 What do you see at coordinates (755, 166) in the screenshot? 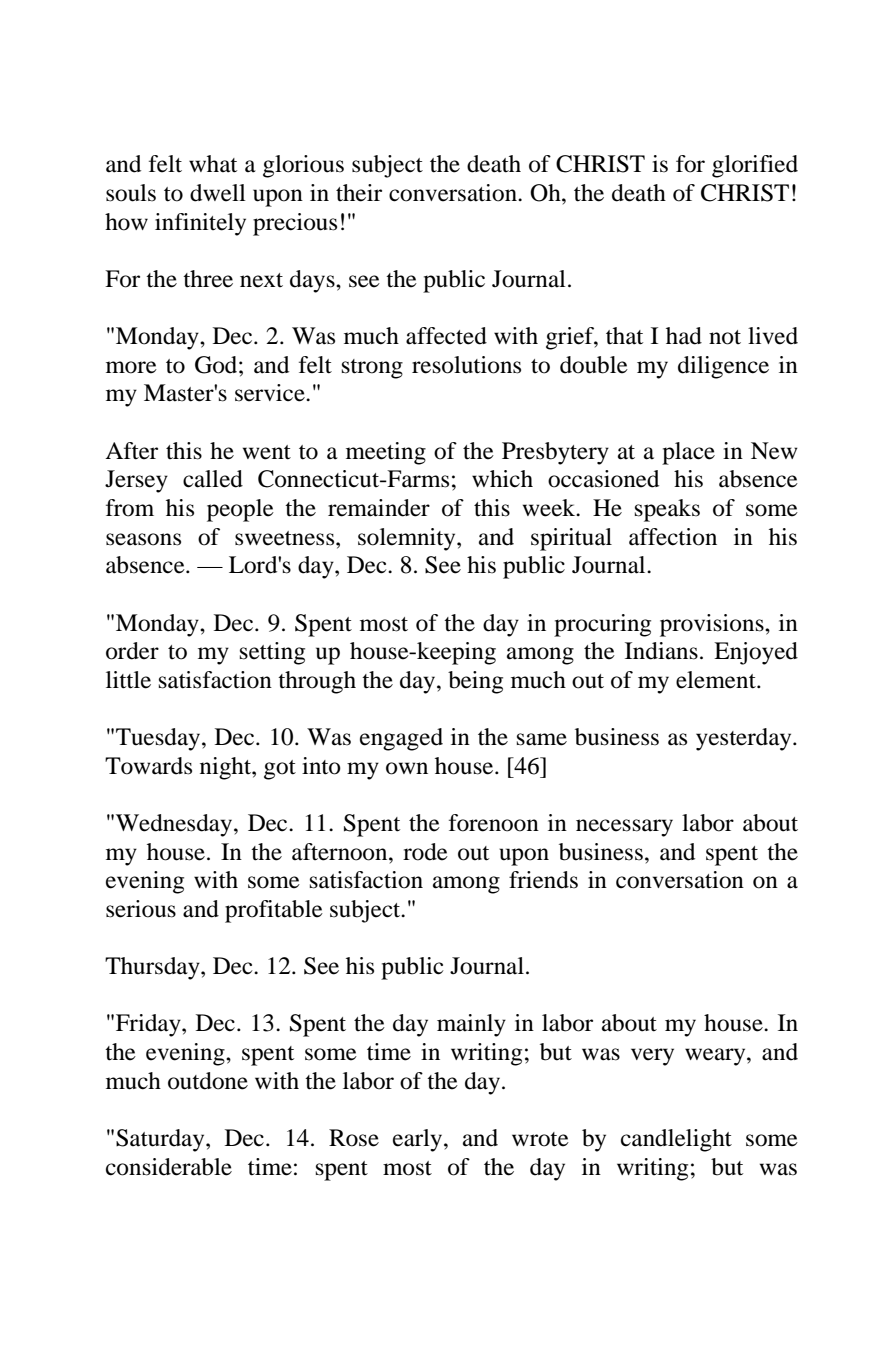
I see `glorified` at bounding box center [755, 166].
